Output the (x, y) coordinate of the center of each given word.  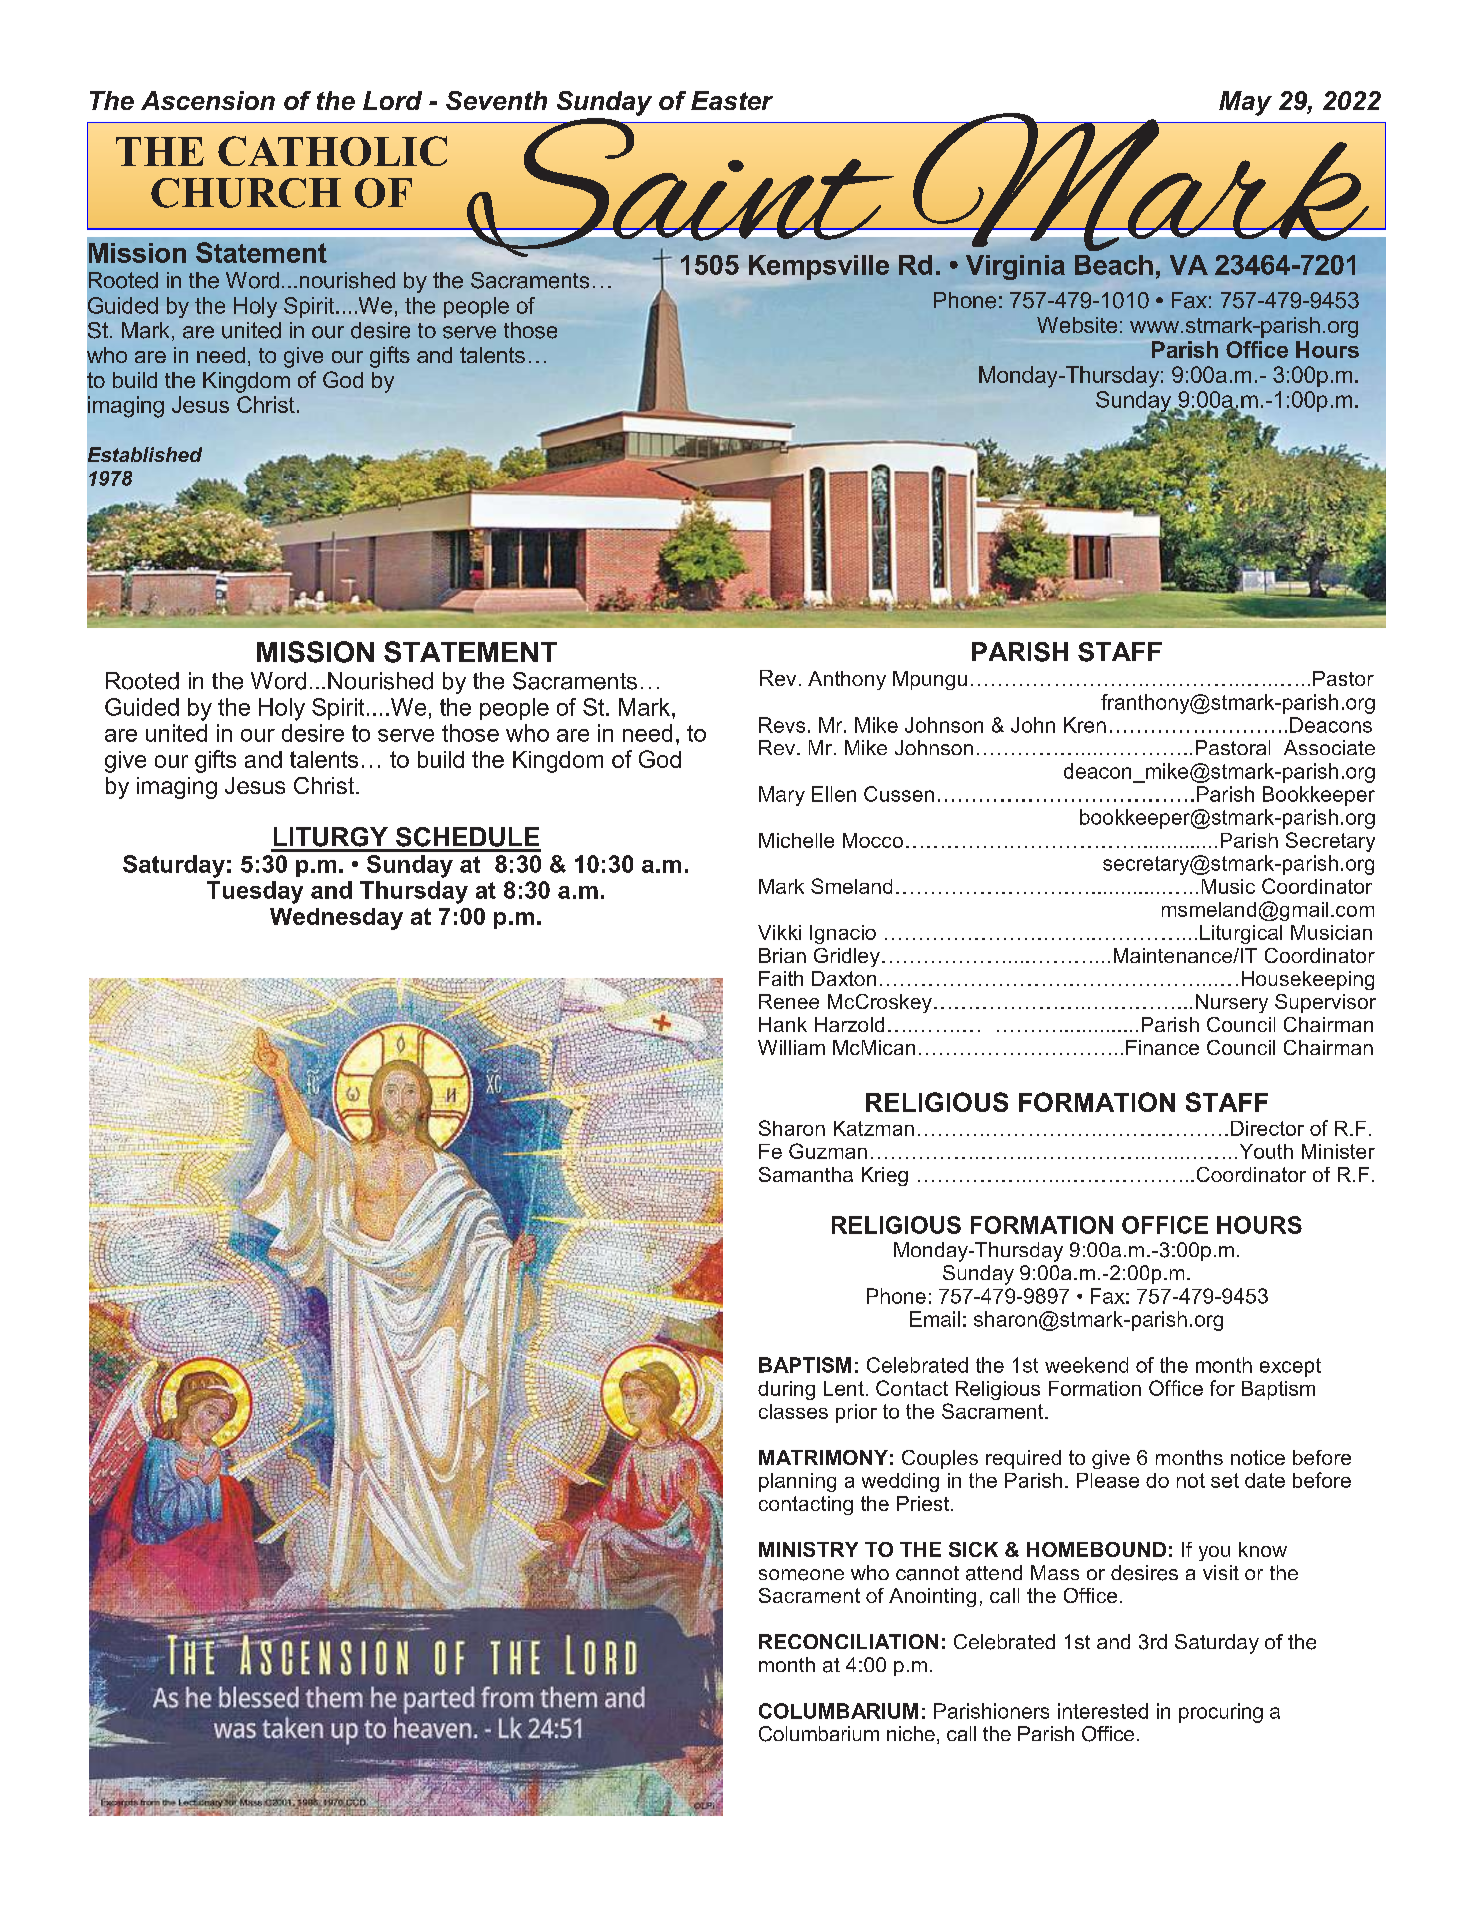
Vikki (779, 932)
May (1245, 103)
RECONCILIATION (848, 1641)
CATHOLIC (332, 151)
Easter (732, 100)
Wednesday (336, 919)
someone (801, 1575)
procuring (1221, 1713)
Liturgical (1241, 934)
